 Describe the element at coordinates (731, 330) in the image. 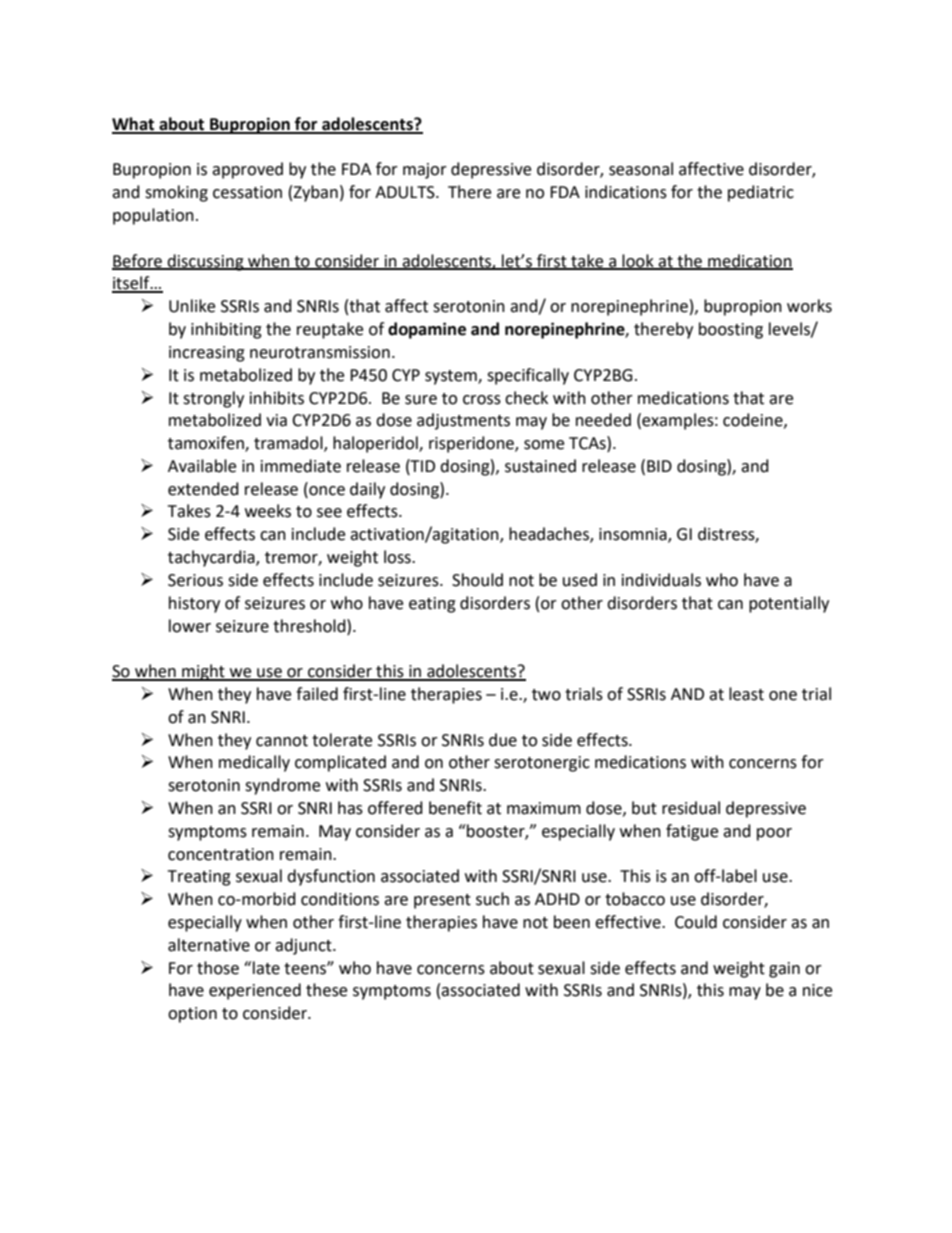

I see `boosting` at that location.
